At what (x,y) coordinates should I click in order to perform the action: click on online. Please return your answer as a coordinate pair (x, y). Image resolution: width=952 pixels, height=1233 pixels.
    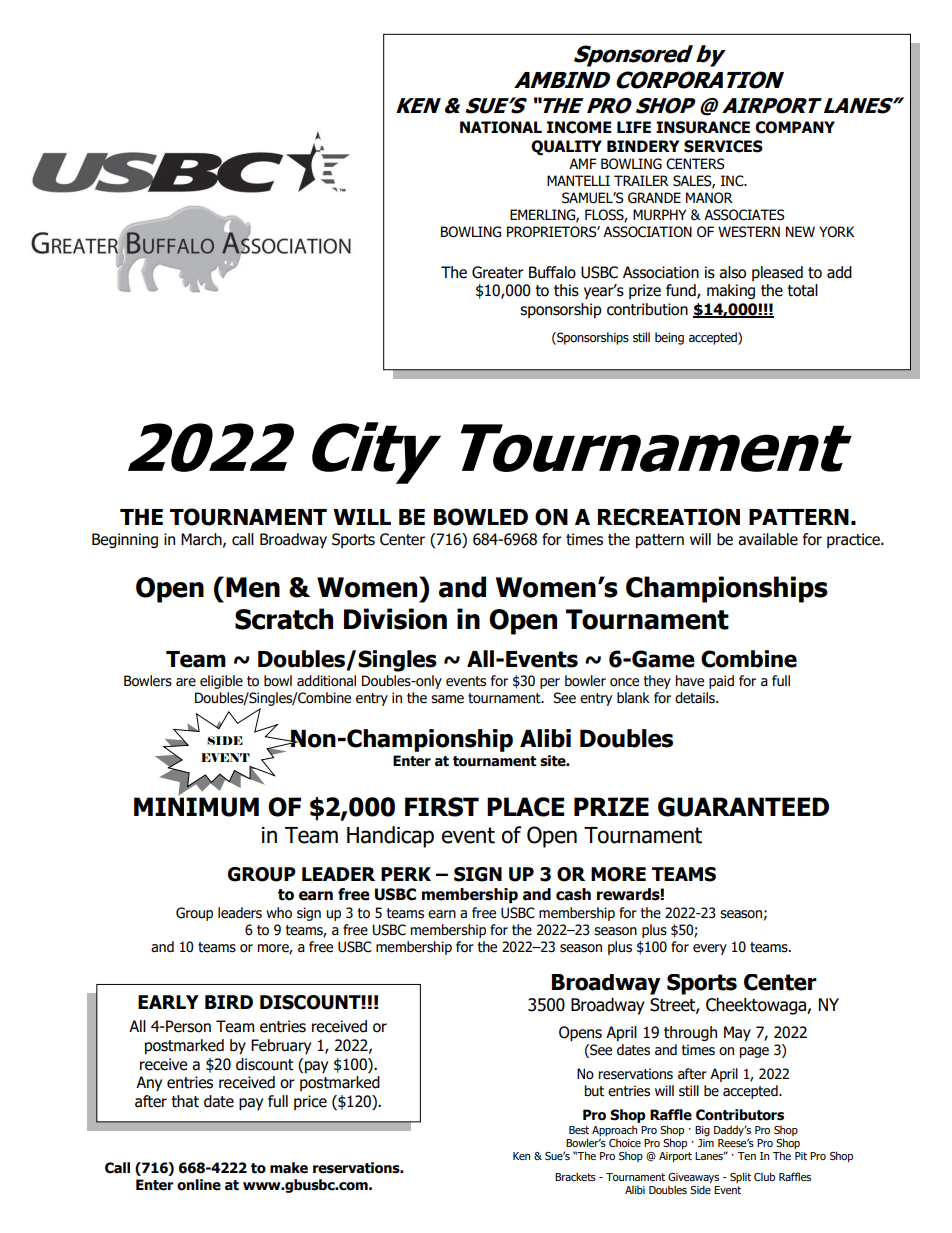
    Looking at the image, I should click on (199, 1185).
